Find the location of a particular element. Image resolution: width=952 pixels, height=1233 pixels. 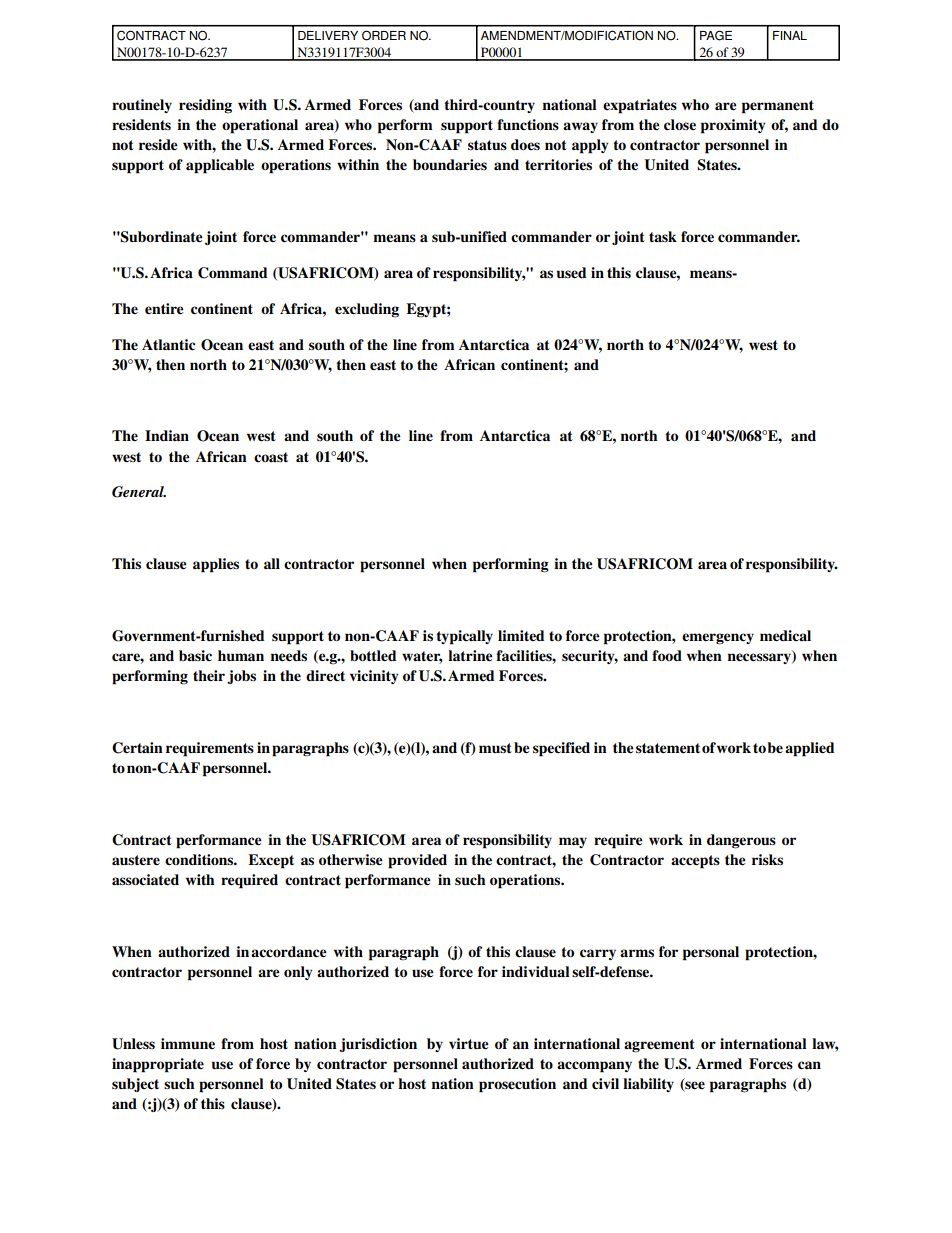

virtue is located at coordinates (469, 1044).
